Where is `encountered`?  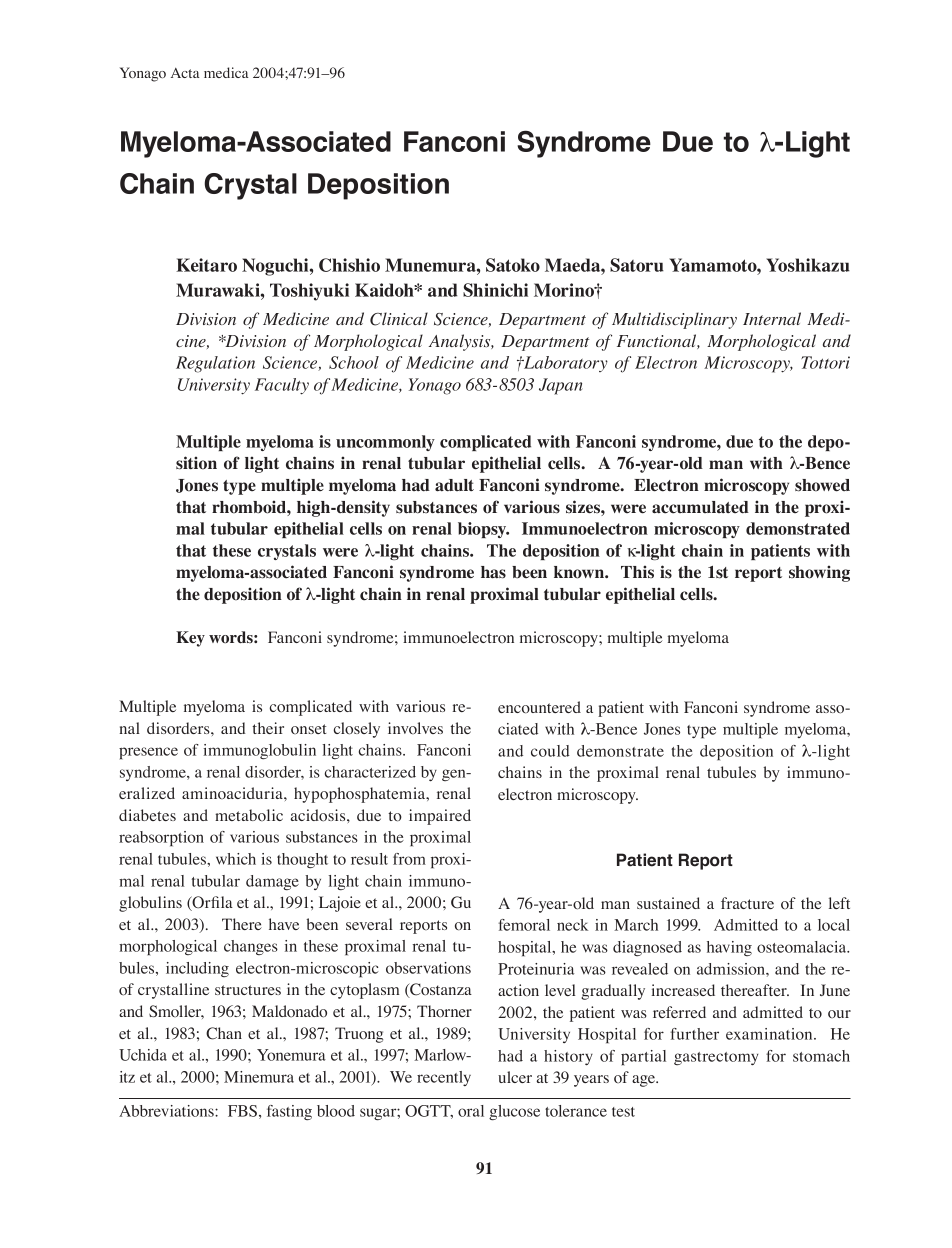
encountered is located at coordinates (539, 707).
